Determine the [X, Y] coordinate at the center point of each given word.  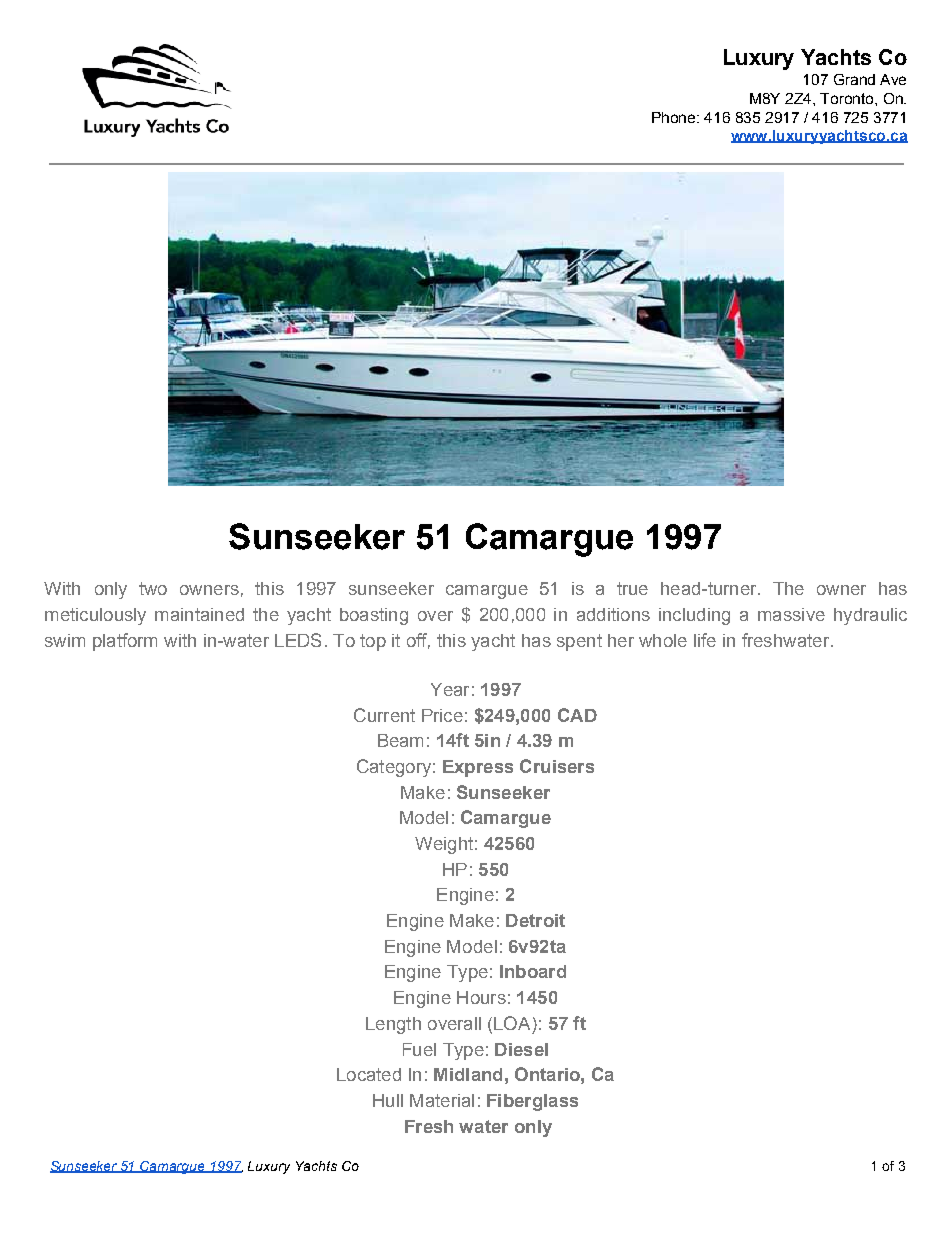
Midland [468, 1074]
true [632, 588]
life [705, 640]
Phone [675, 117]
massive [791, 614]
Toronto [848, 98]
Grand [854, 79]
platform [125, 642]
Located [369, 1074]
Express [478, 768]
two [153, 588]
